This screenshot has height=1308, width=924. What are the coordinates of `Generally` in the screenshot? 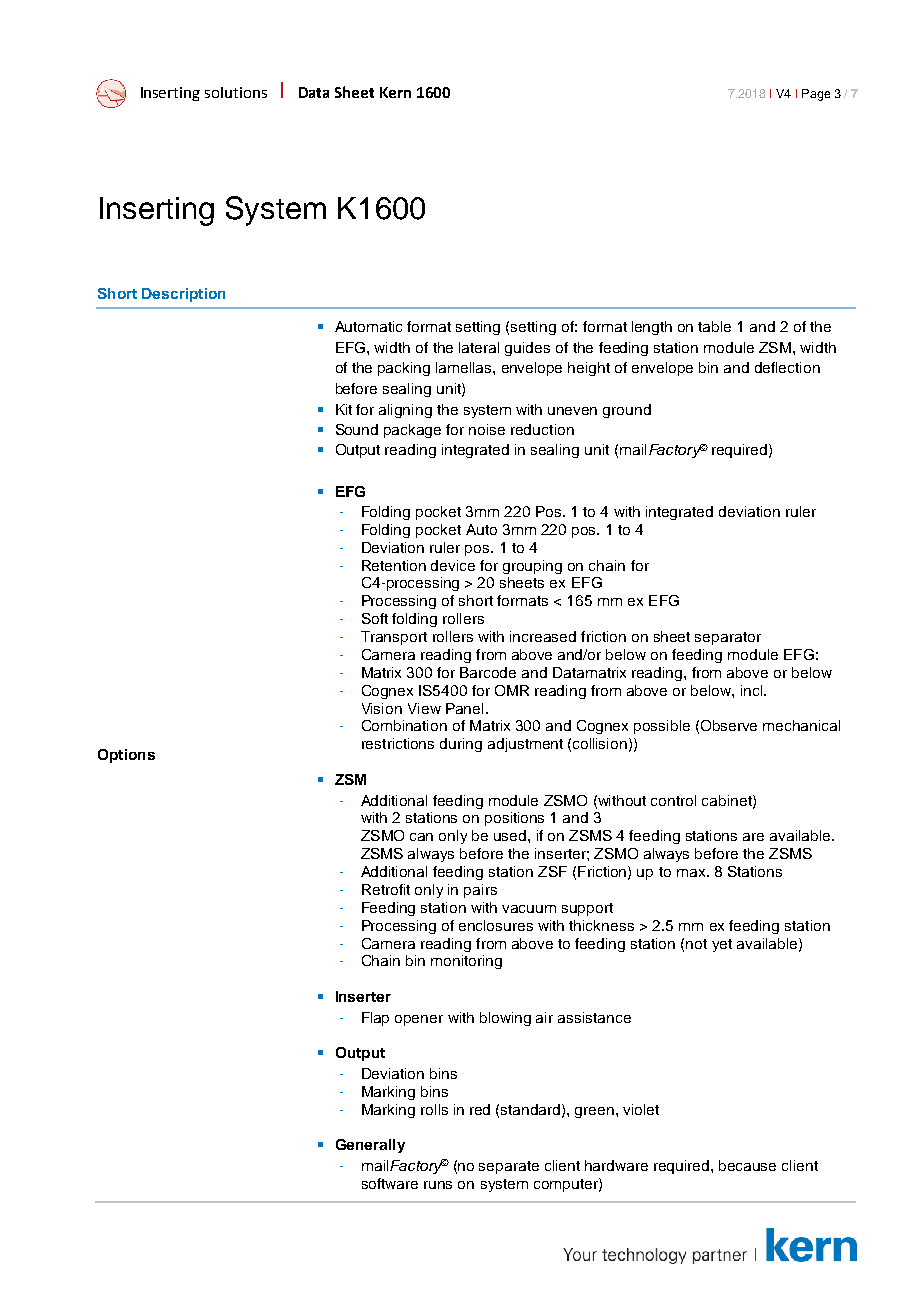 It's located at (370, 1146).
